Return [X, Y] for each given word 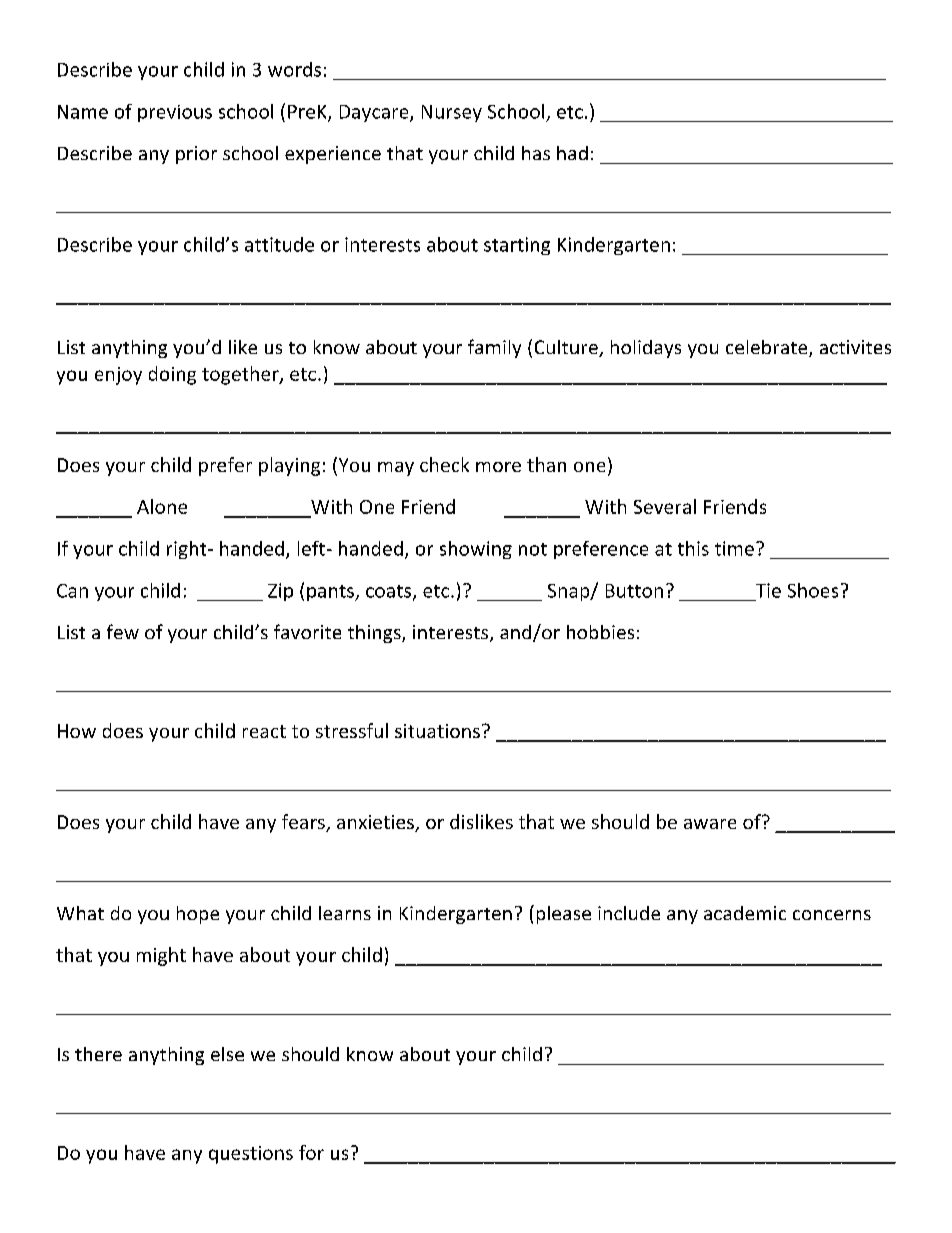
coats [390, 592]
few [123, 631]
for [311, 1152]
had [572, 153]
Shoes [813, 590]
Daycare [375, 113]
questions [251, 1155]
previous [175, 113]
